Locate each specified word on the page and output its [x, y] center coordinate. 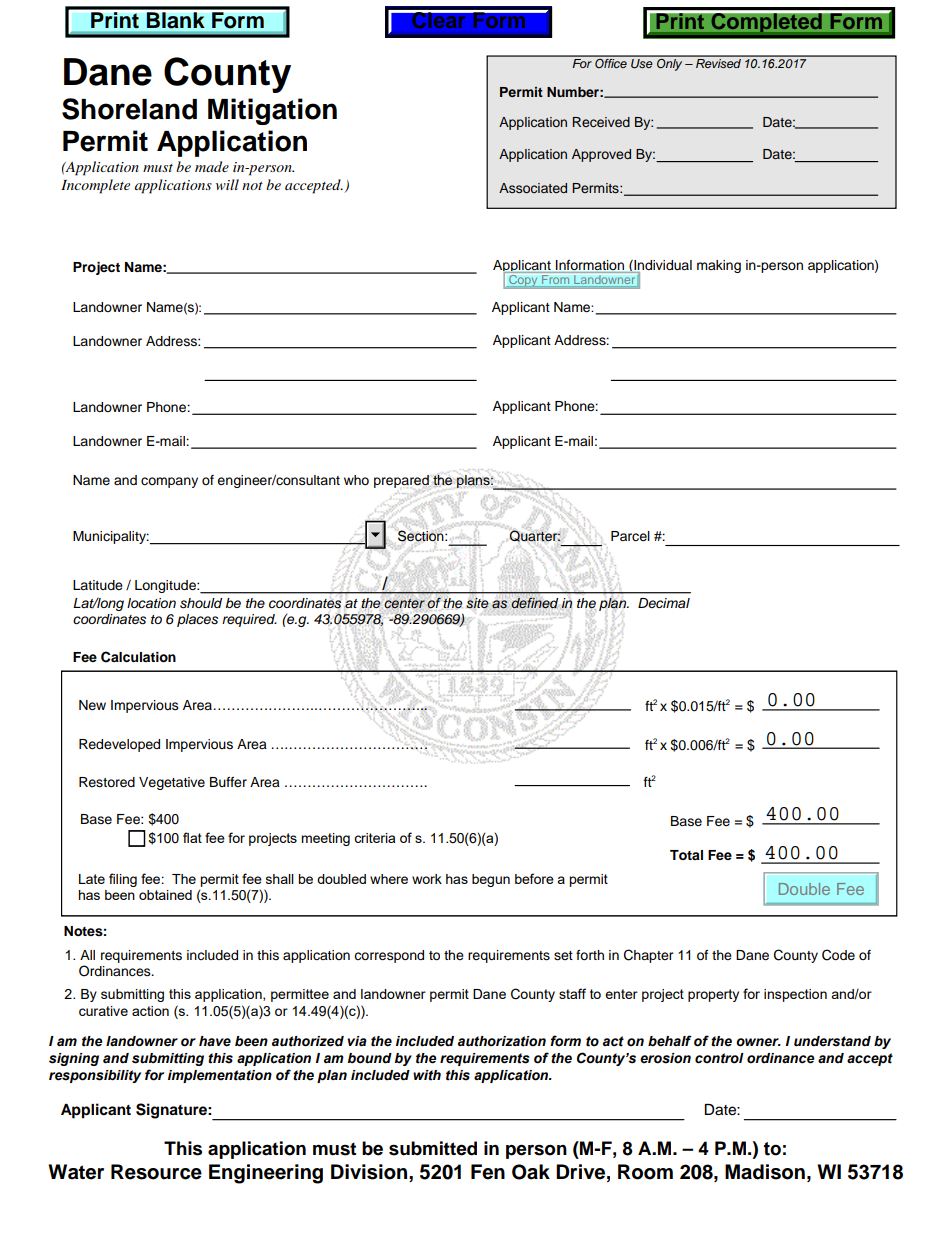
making [719, 266]
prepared [402, 483]
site [477, 603]
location [151, 603]
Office [611, 62]
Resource [156, 1172]
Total [686, 855]
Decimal [664, 603]
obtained [165, 895]
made [212, 166]
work [427, 879]
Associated [533, 188]
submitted [433, 1148]
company [169, 482]
